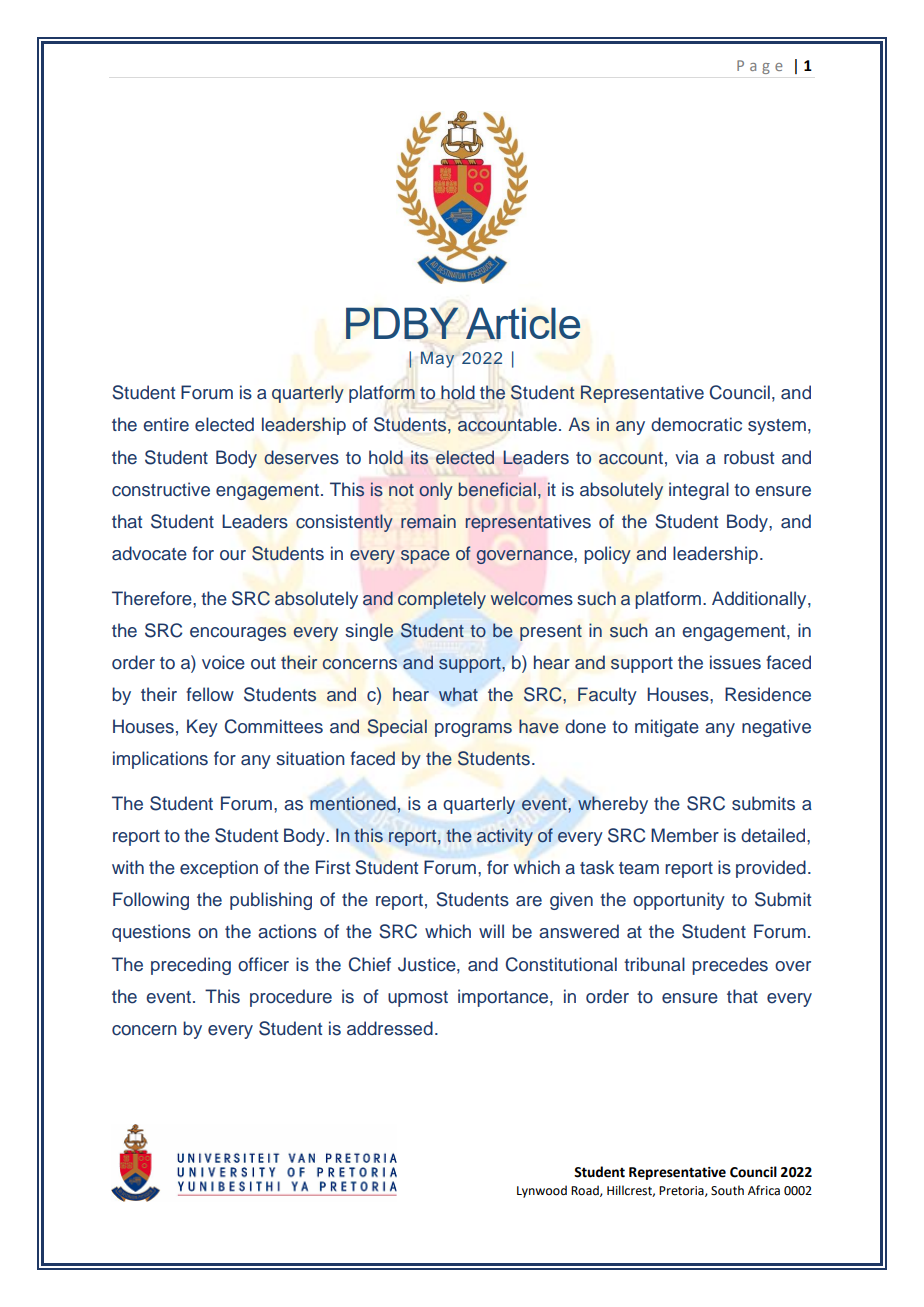  What do you see at coordinates (505, 837) in the screenshot?
I see `activity` at bounding box center [505, 837].
